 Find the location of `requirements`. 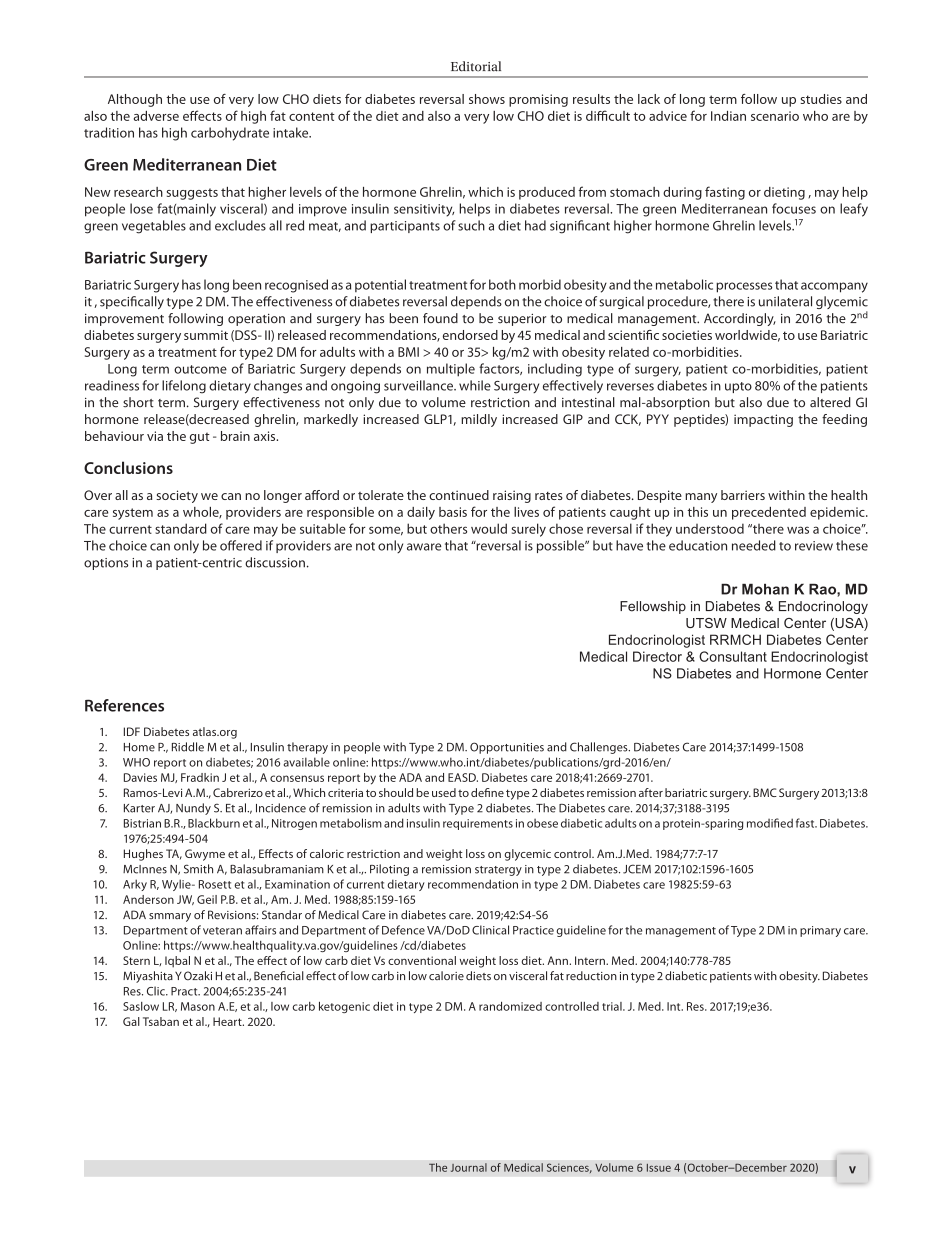

requirements is located at coordinates (478, 824).
